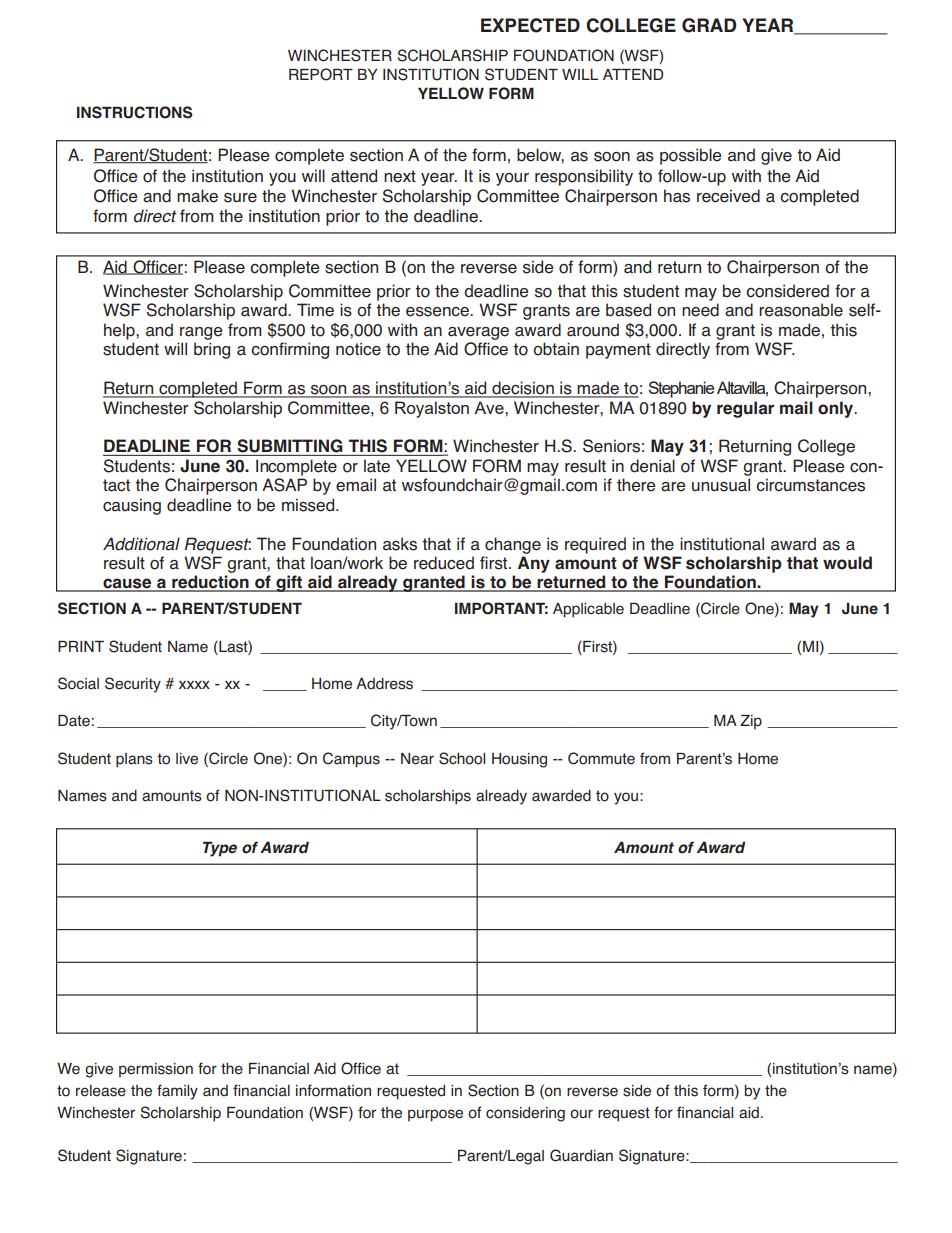 This image has height=1233, width=952. I want to click on purpose, so click(435, 1115).
